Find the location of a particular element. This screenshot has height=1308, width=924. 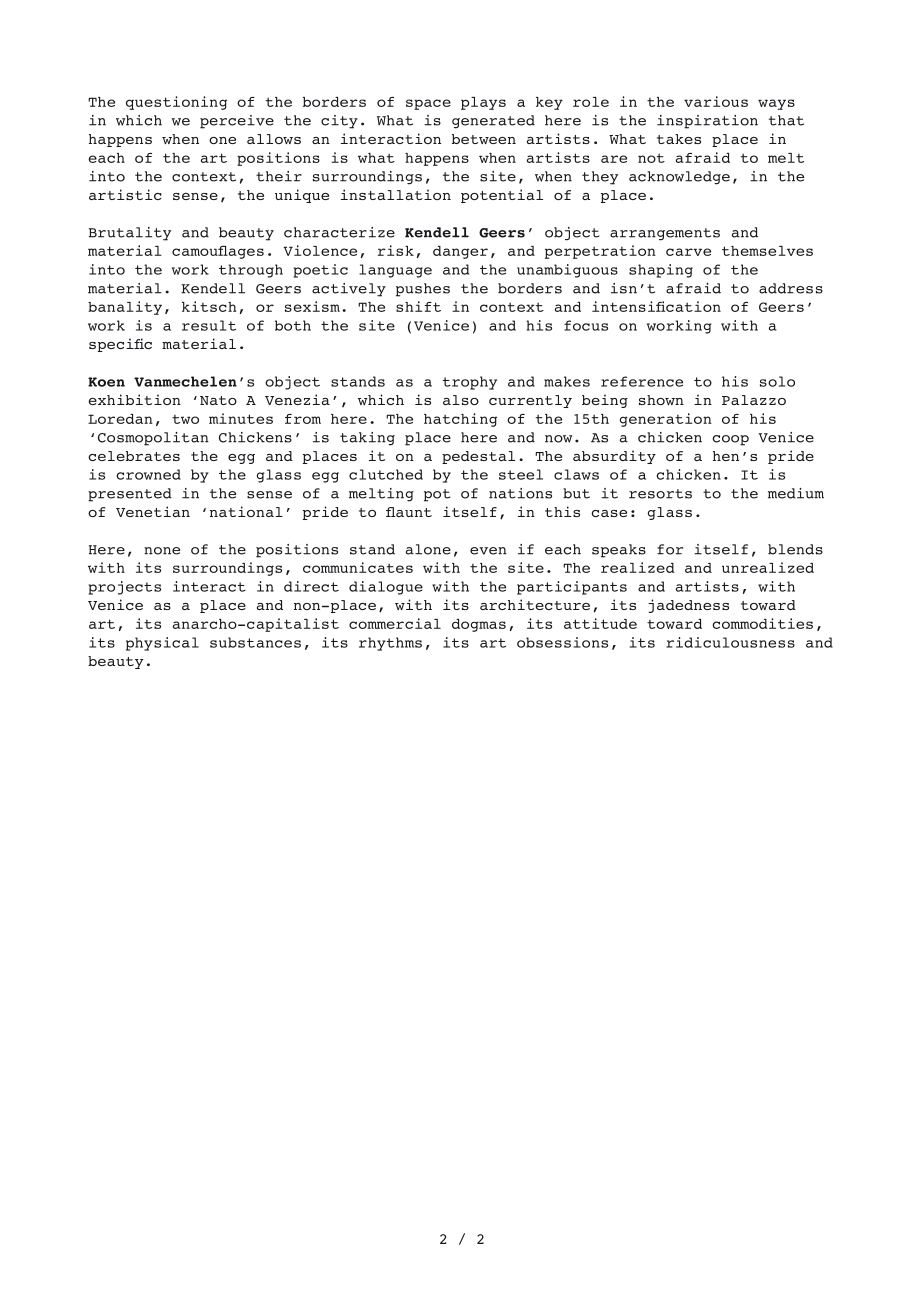

generated is located at coordinates (493, 122).
